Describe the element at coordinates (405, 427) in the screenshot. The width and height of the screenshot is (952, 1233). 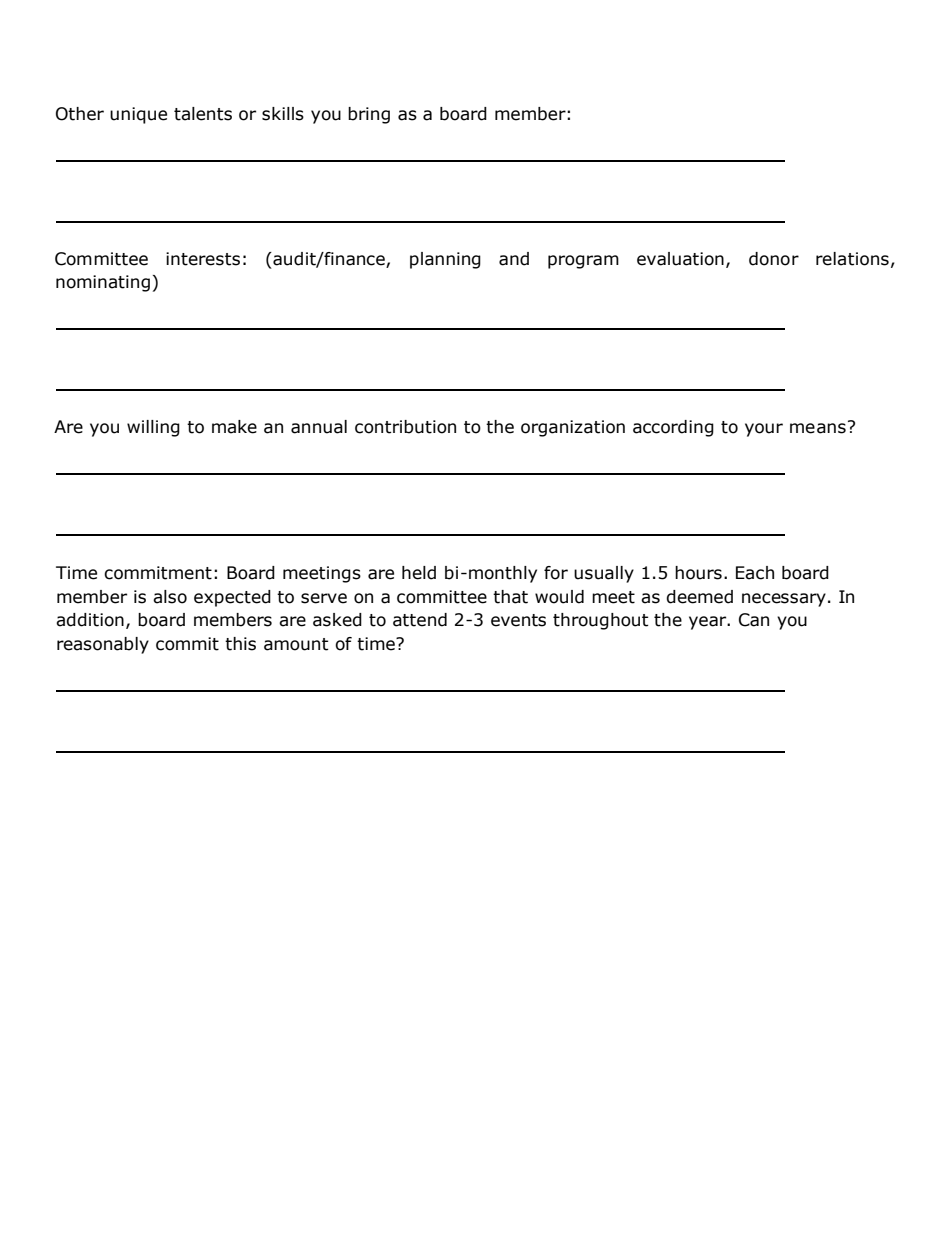
I see `contribution` at that location.
